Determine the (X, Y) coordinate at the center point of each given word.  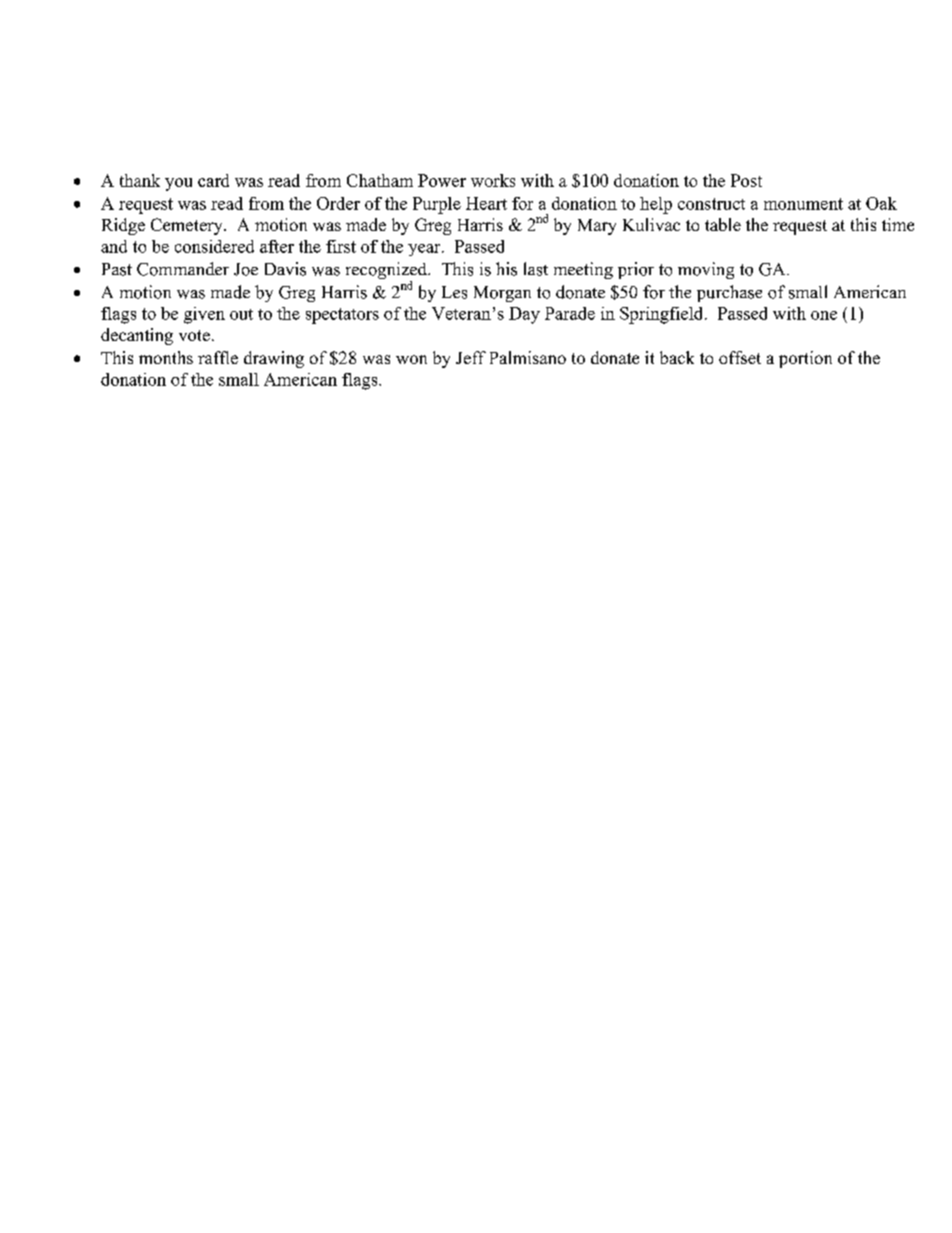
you (178, 184)
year (425, 250)
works (493, 180)
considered (214, 246)
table (723, 224)
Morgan (502, 294)
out (241, 314)
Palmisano (528, 357)
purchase (729, 293)
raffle (218, 357)
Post (746, 180)
